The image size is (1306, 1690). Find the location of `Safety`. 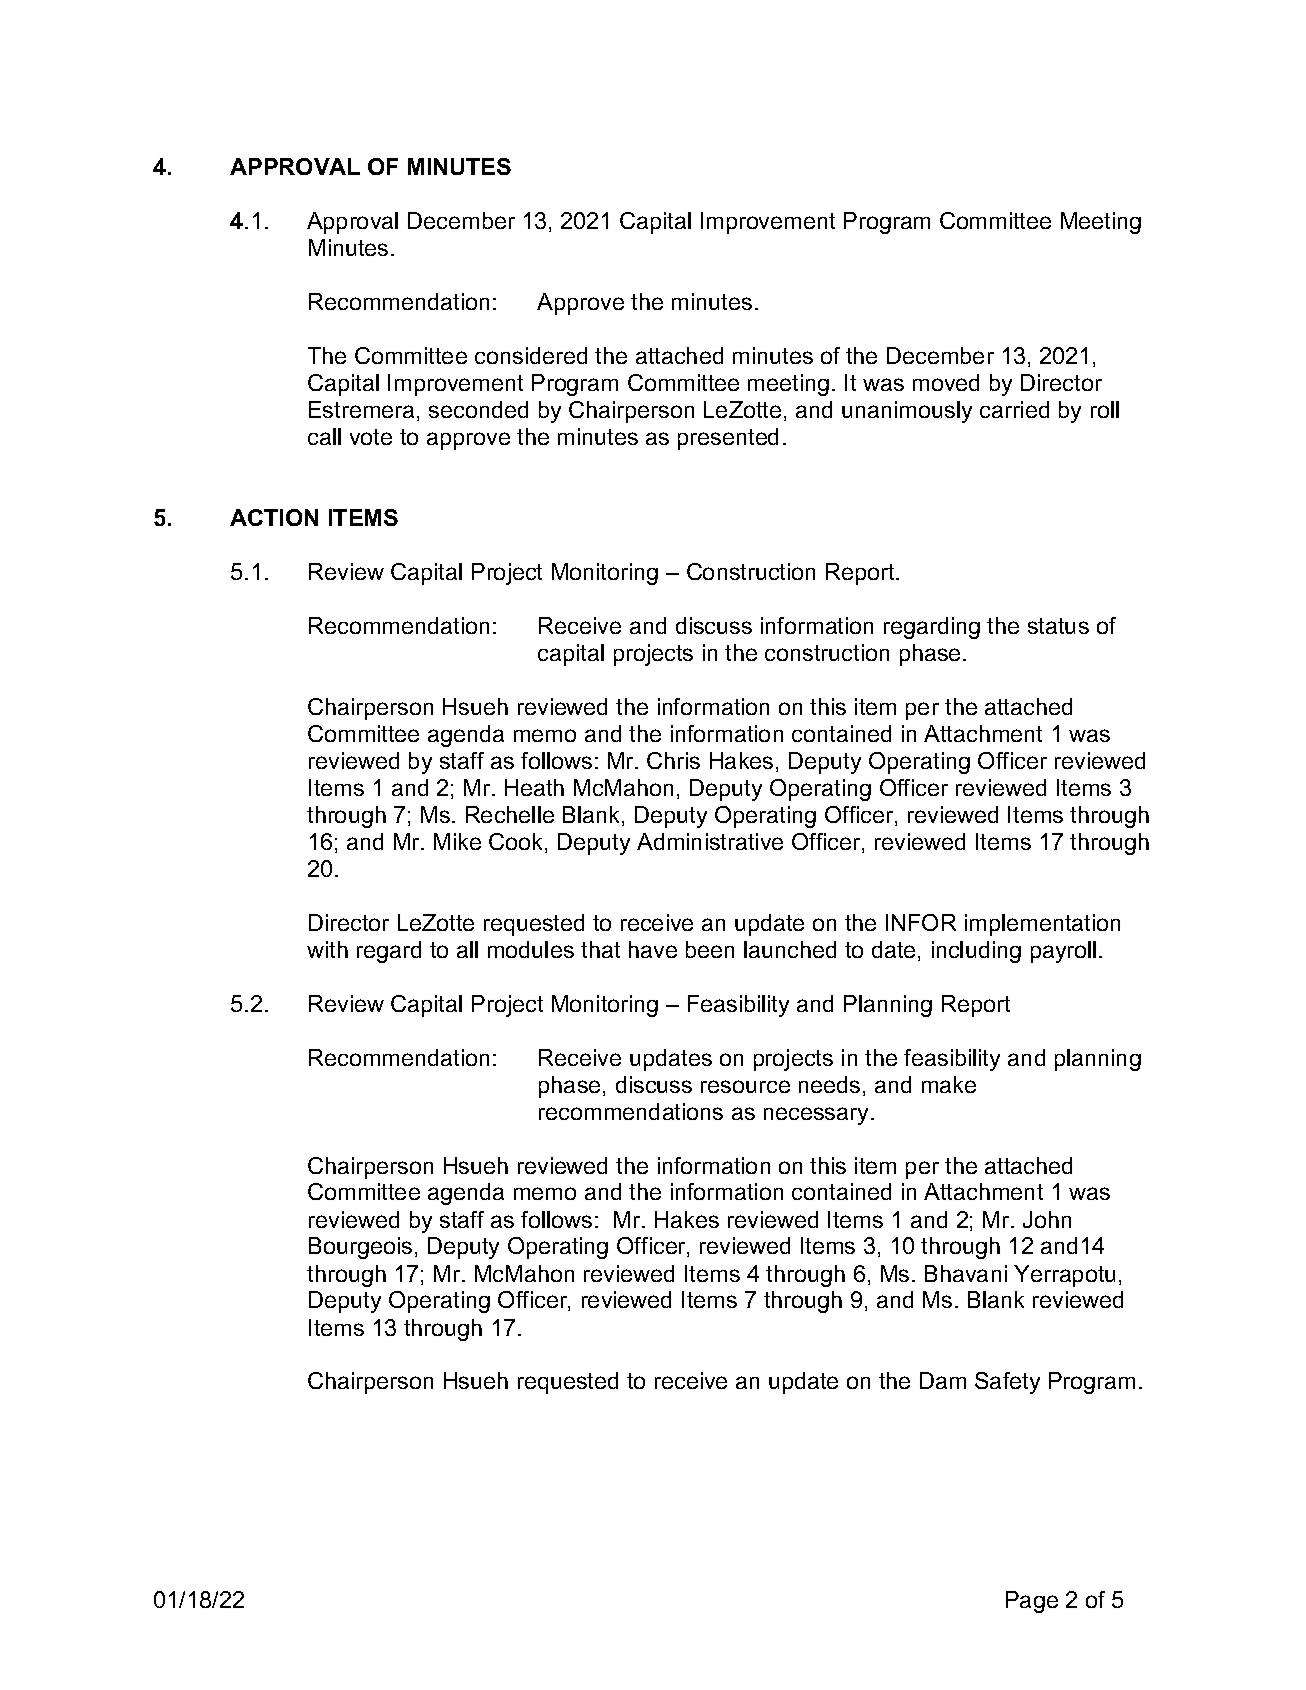

Safety is located at coordinates (1007, 1383).
